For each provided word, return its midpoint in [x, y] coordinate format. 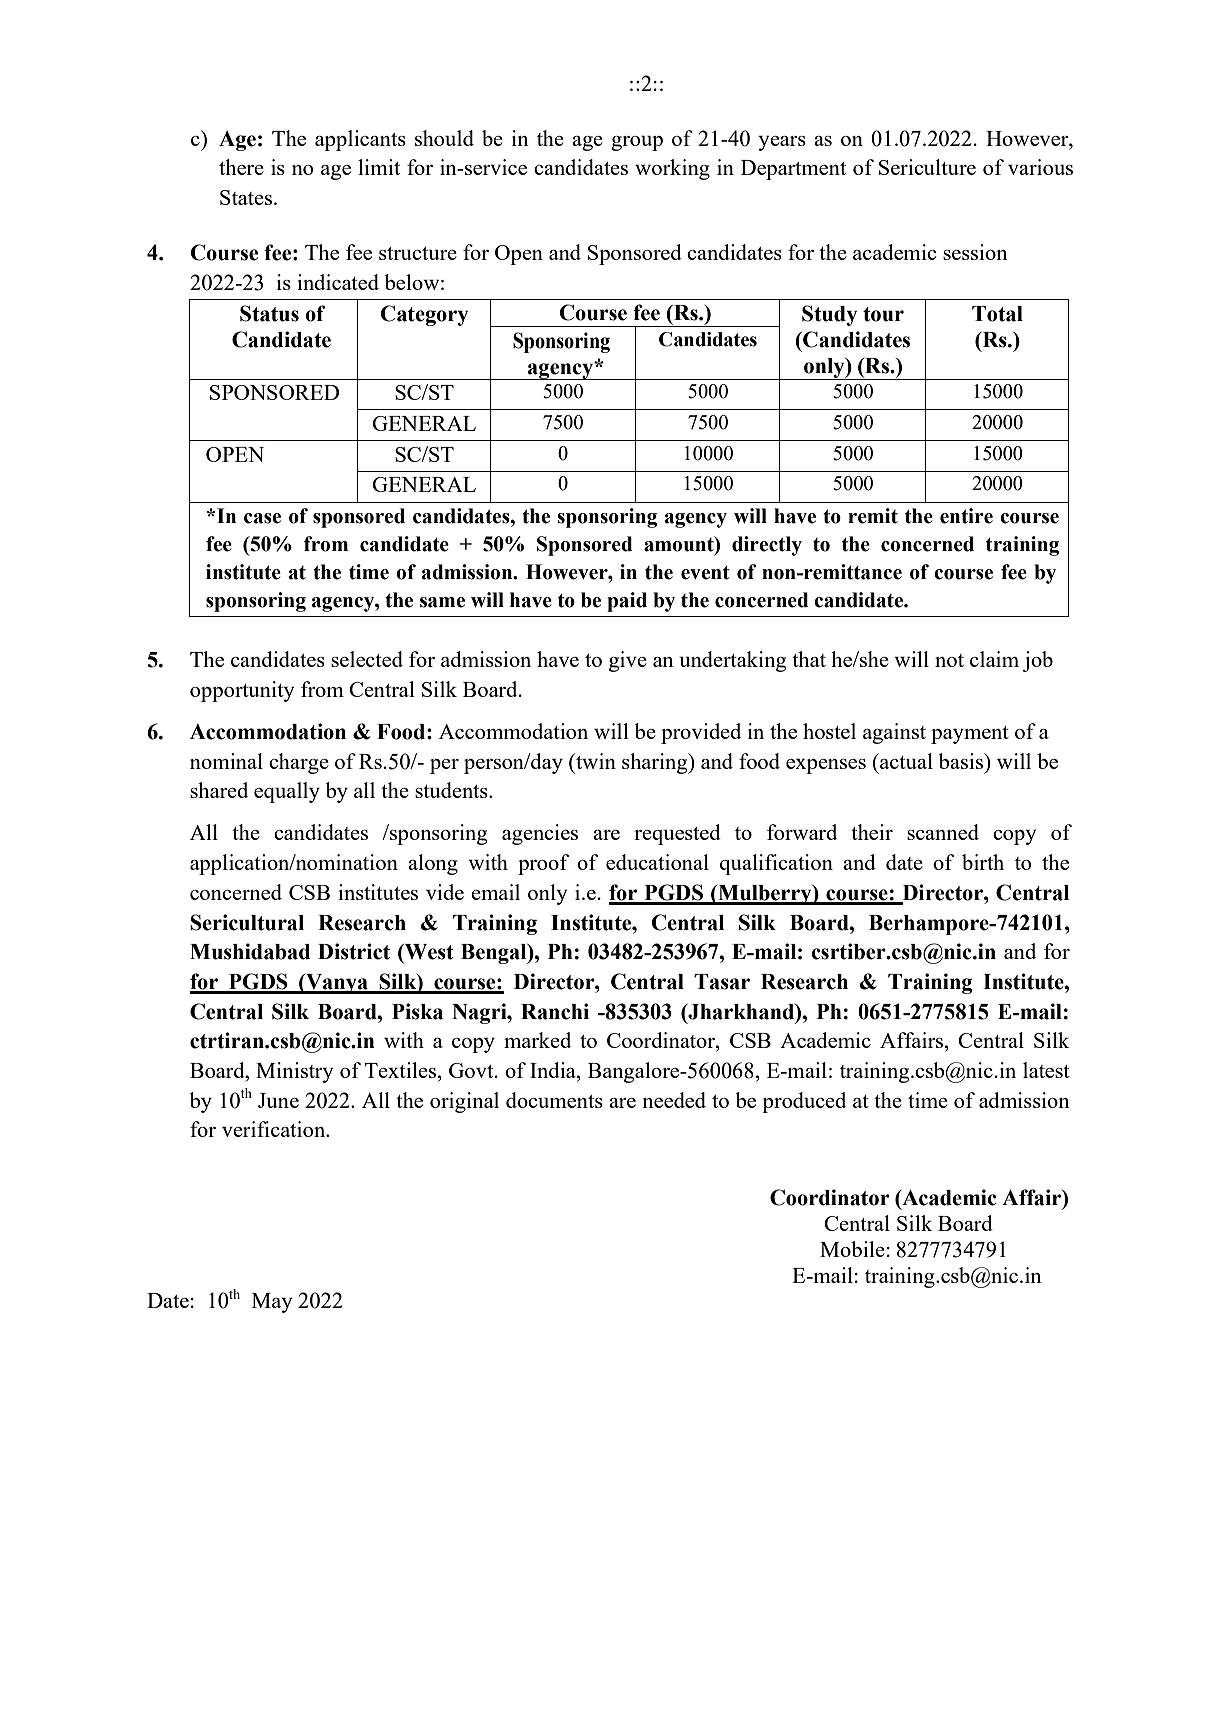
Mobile [852, 1249]
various [1040, 167]
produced [804, 1102]
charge [299, 763]
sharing [656, 763]
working [672, 169]
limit [379, 167]
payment [970, 735]
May [272, 1303]
